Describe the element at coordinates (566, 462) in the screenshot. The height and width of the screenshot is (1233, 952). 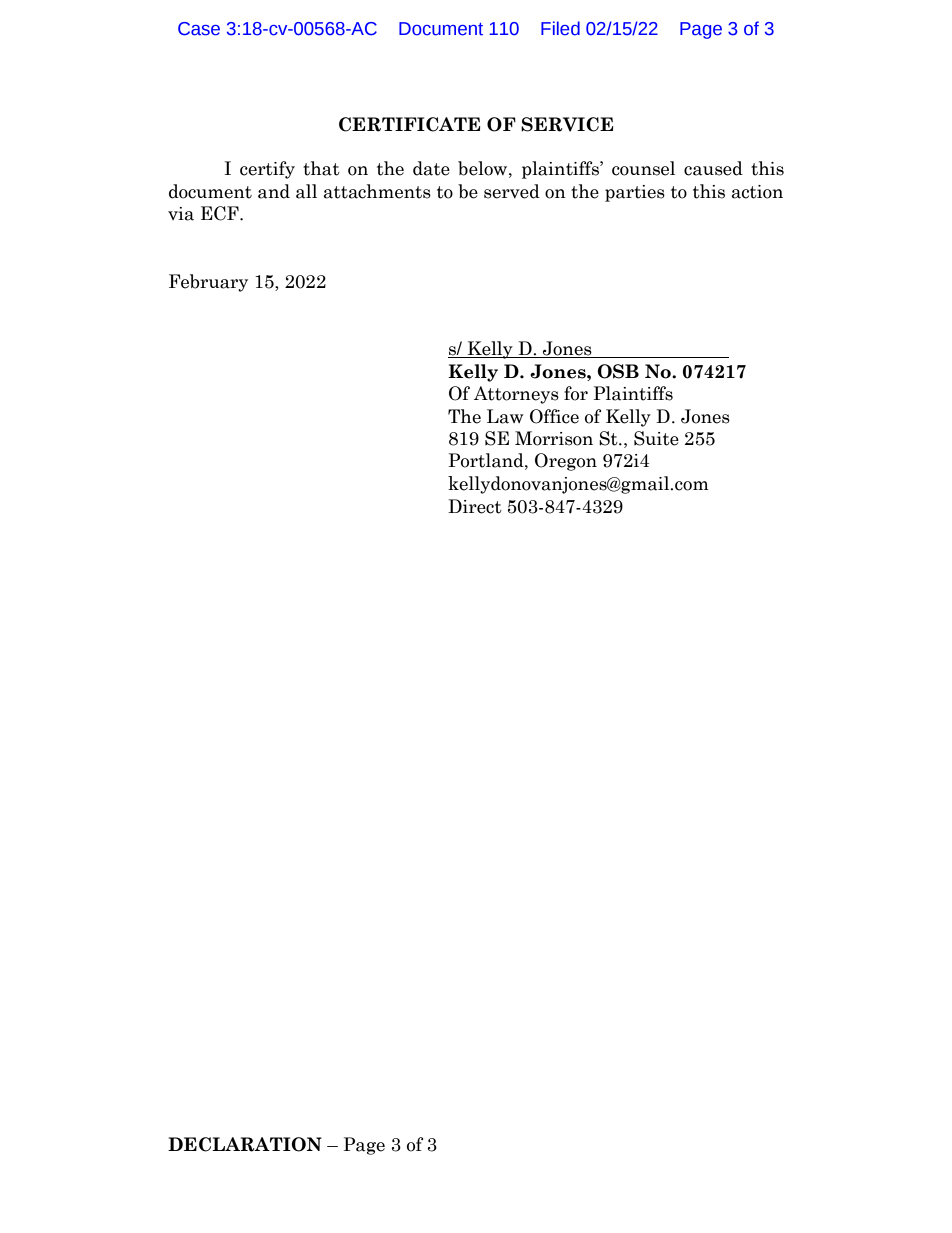
I see `Oregon` at that location.
